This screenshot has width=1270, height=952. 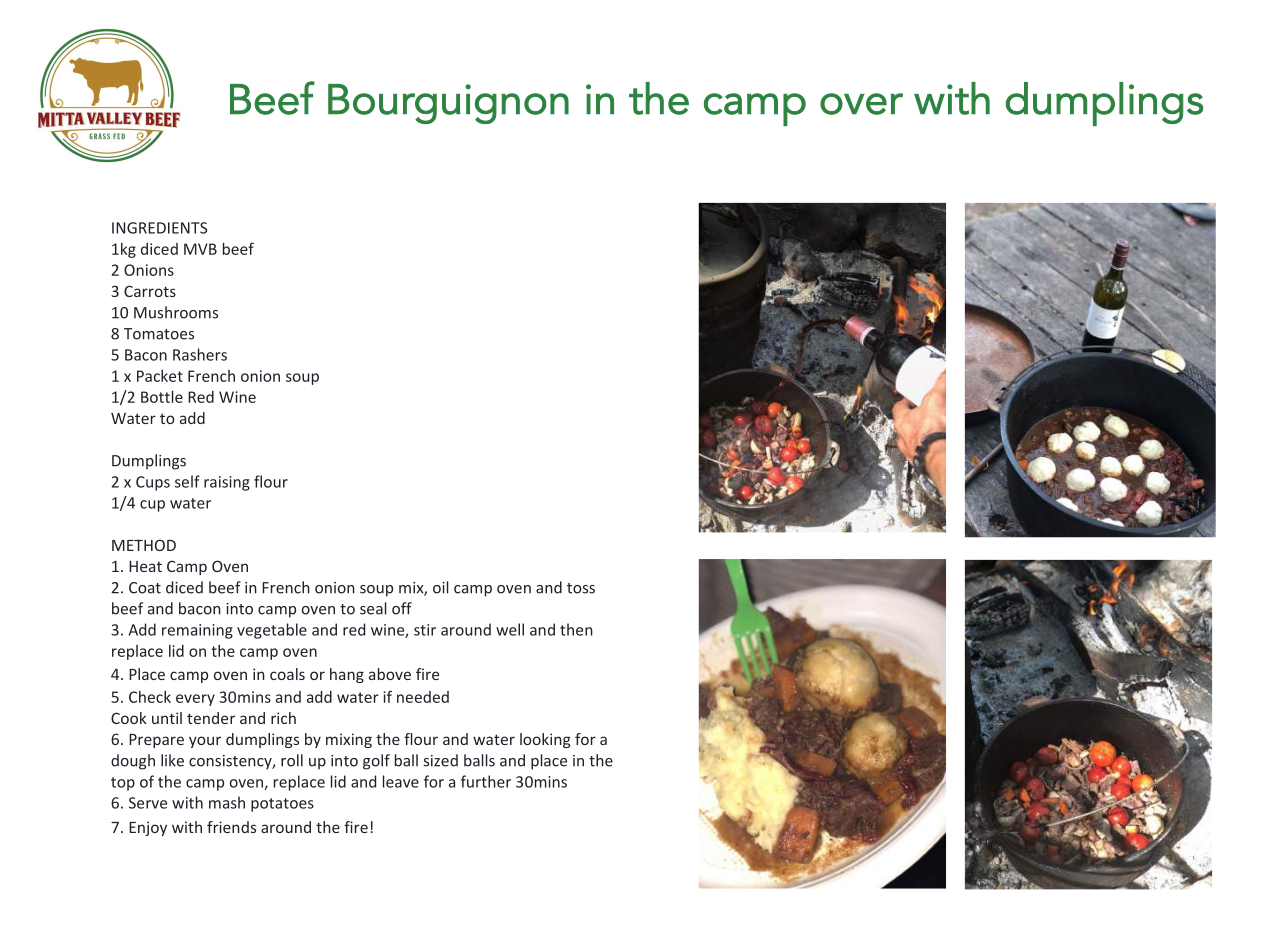 I want to click on MVB, so click(x=200, y=249).
